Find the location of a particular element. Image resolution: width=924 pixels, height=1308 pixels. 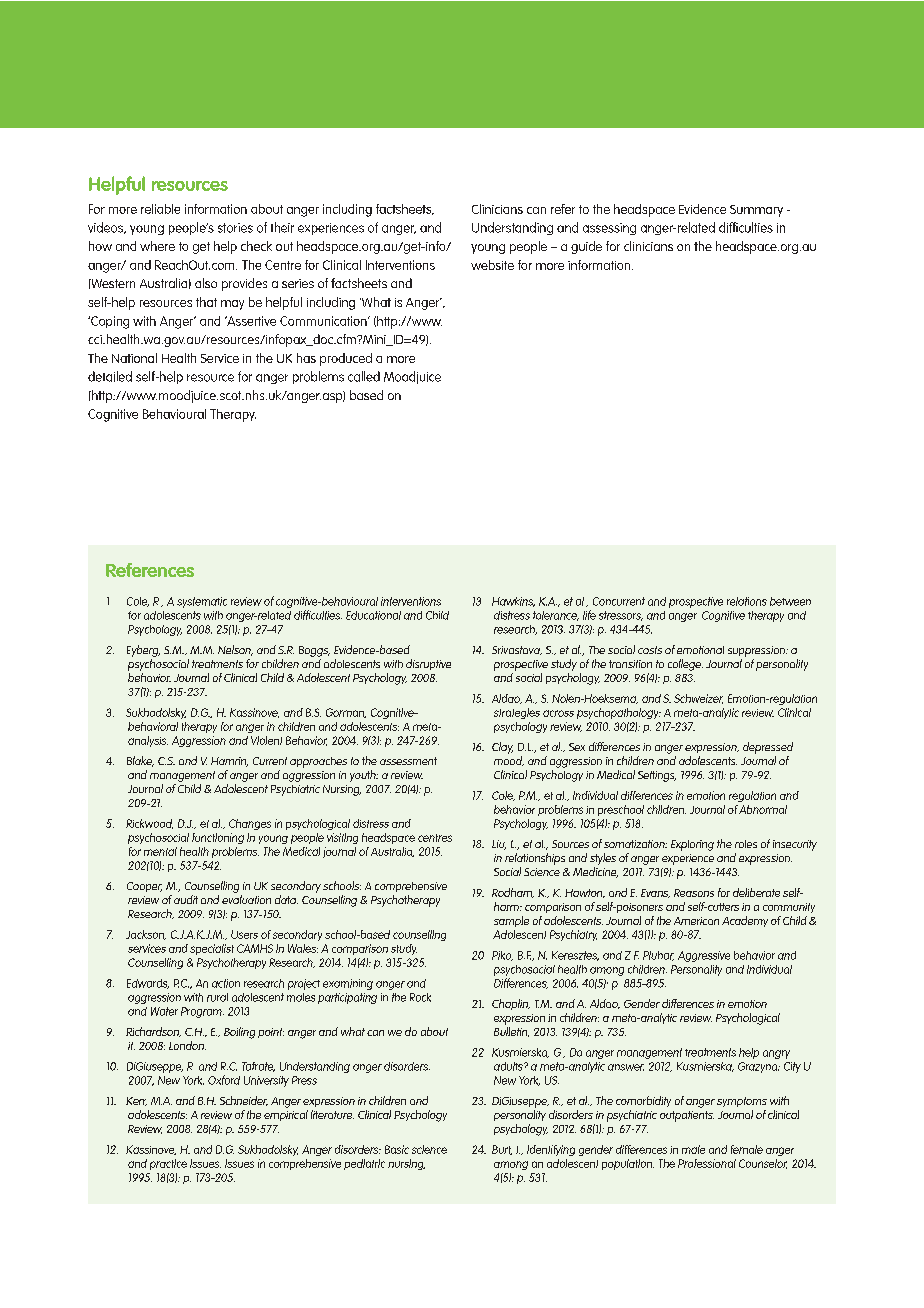

website is located at coordinates (492, 265).
